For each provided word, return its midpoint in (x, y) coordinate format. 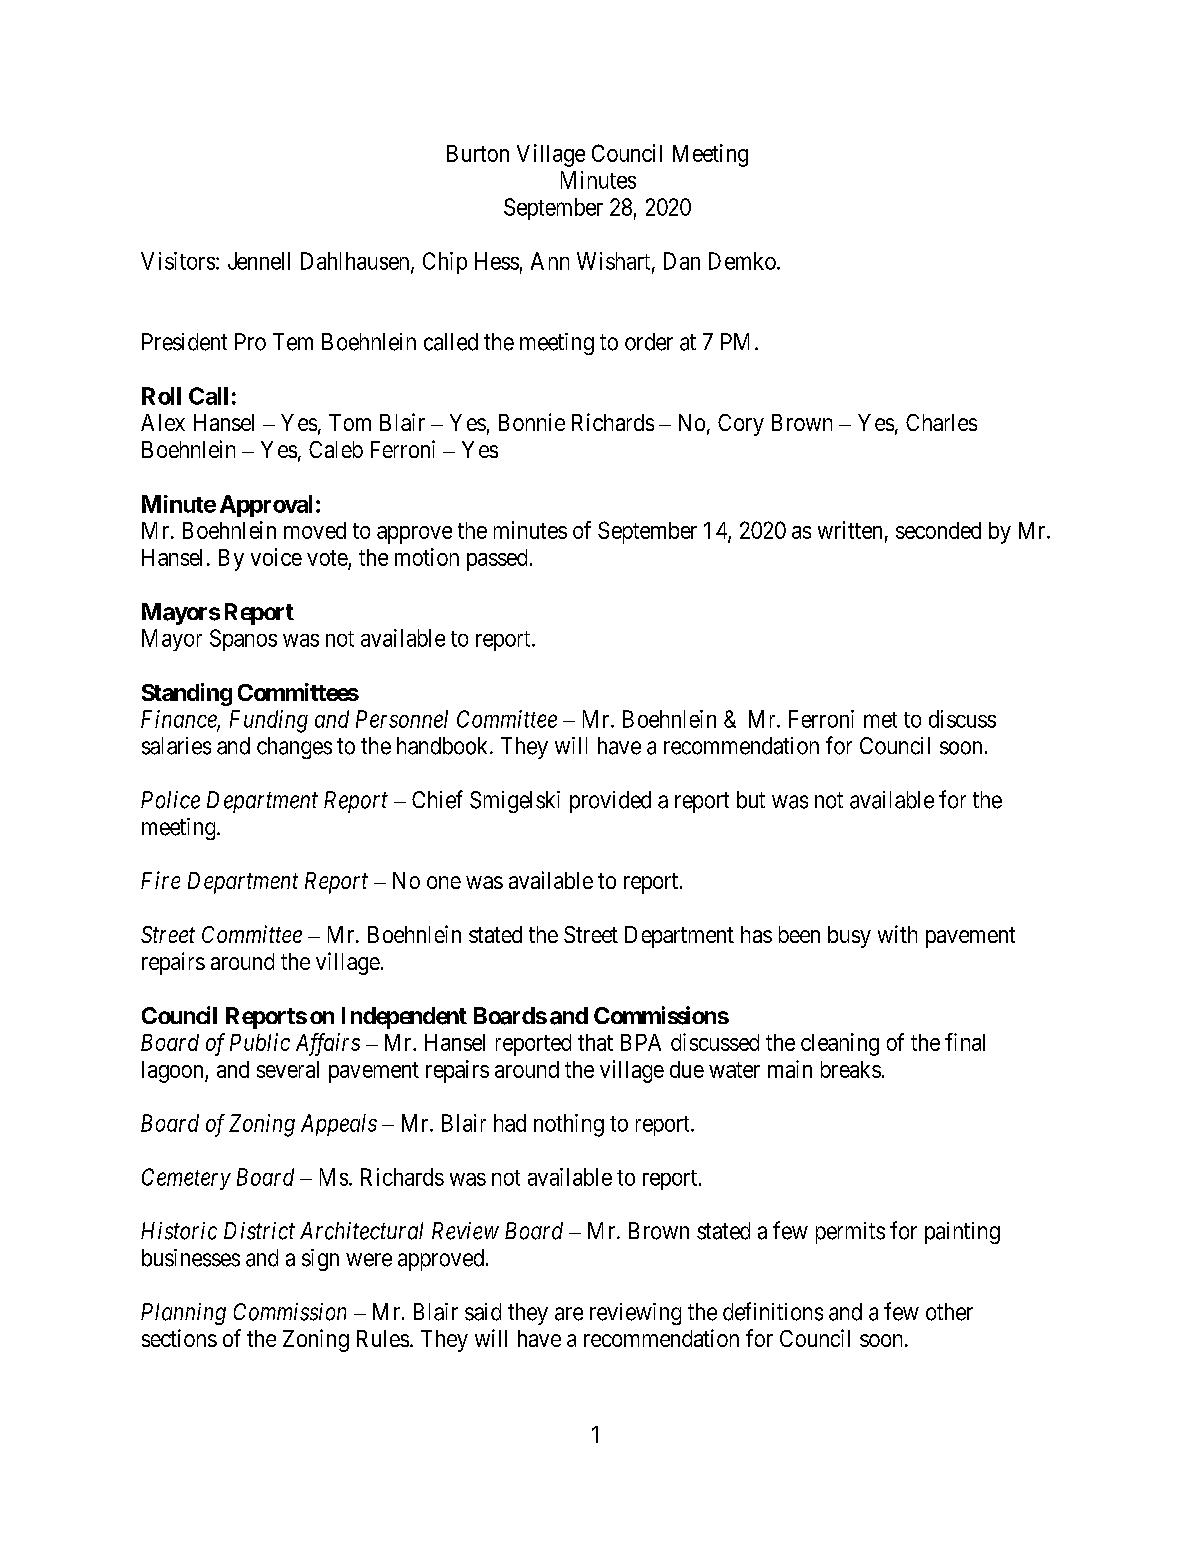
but (751, 800)
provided (610, 802)
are (569, 1314)
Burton (478, 153)
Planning (183, 1314)
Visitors (178, 261)
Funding (269, 721)
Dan (682, 261)
